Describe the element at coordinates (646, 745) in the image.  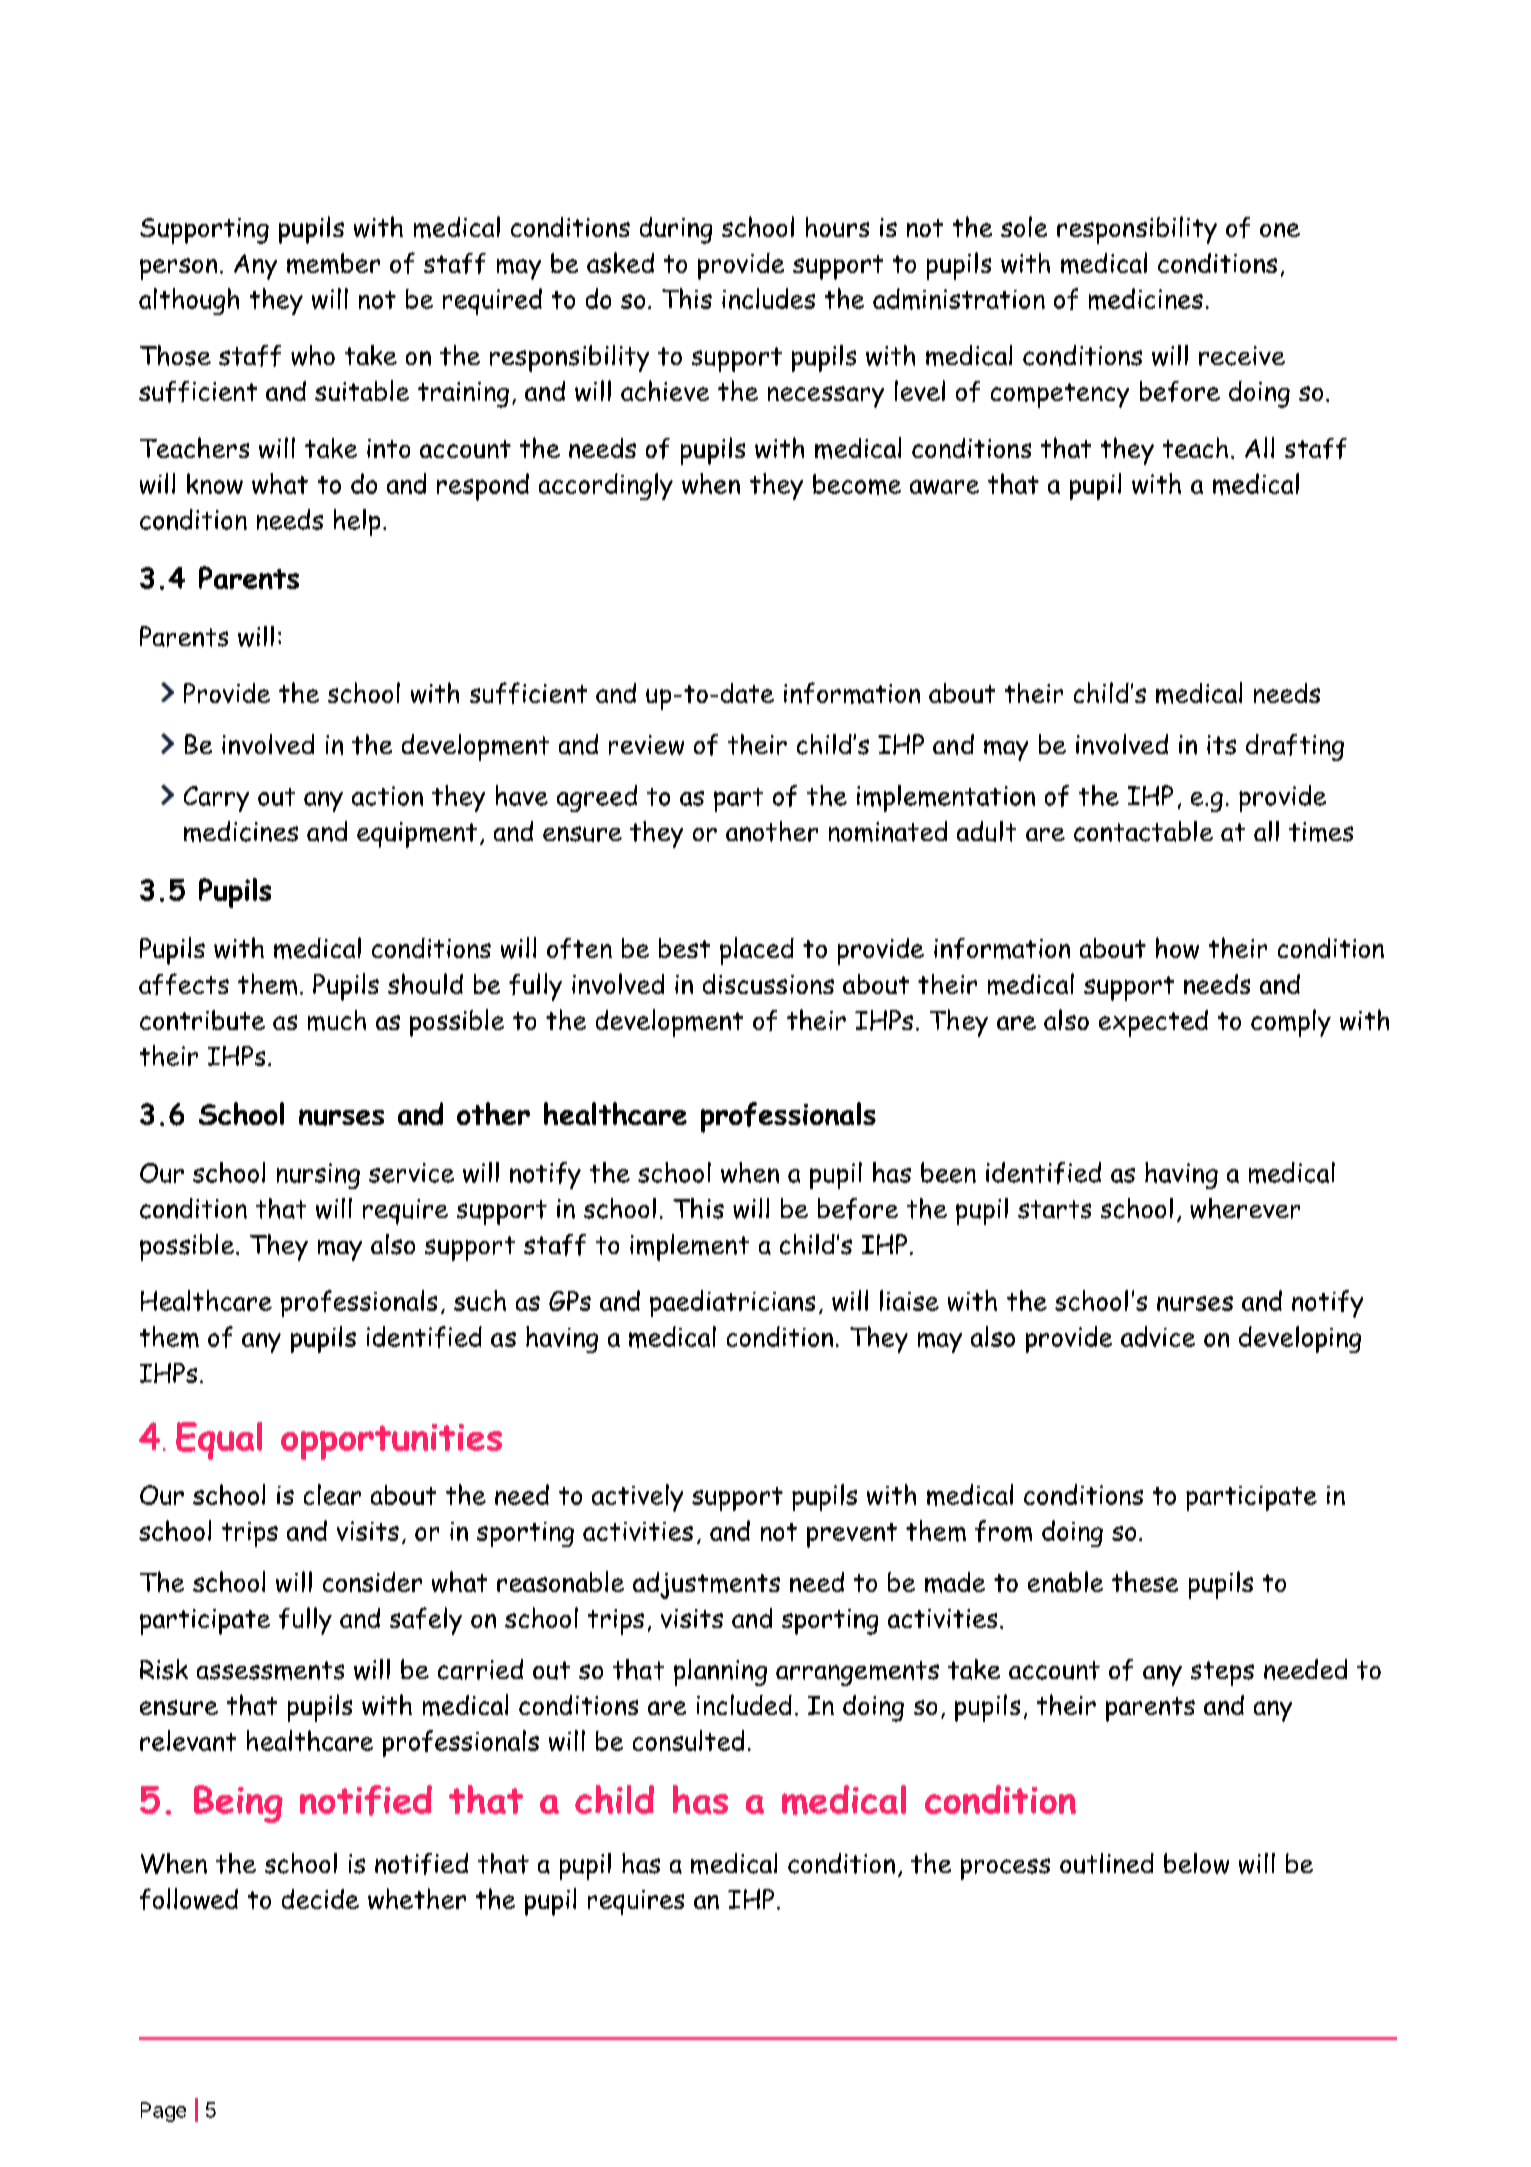
I see `review` at that location.
